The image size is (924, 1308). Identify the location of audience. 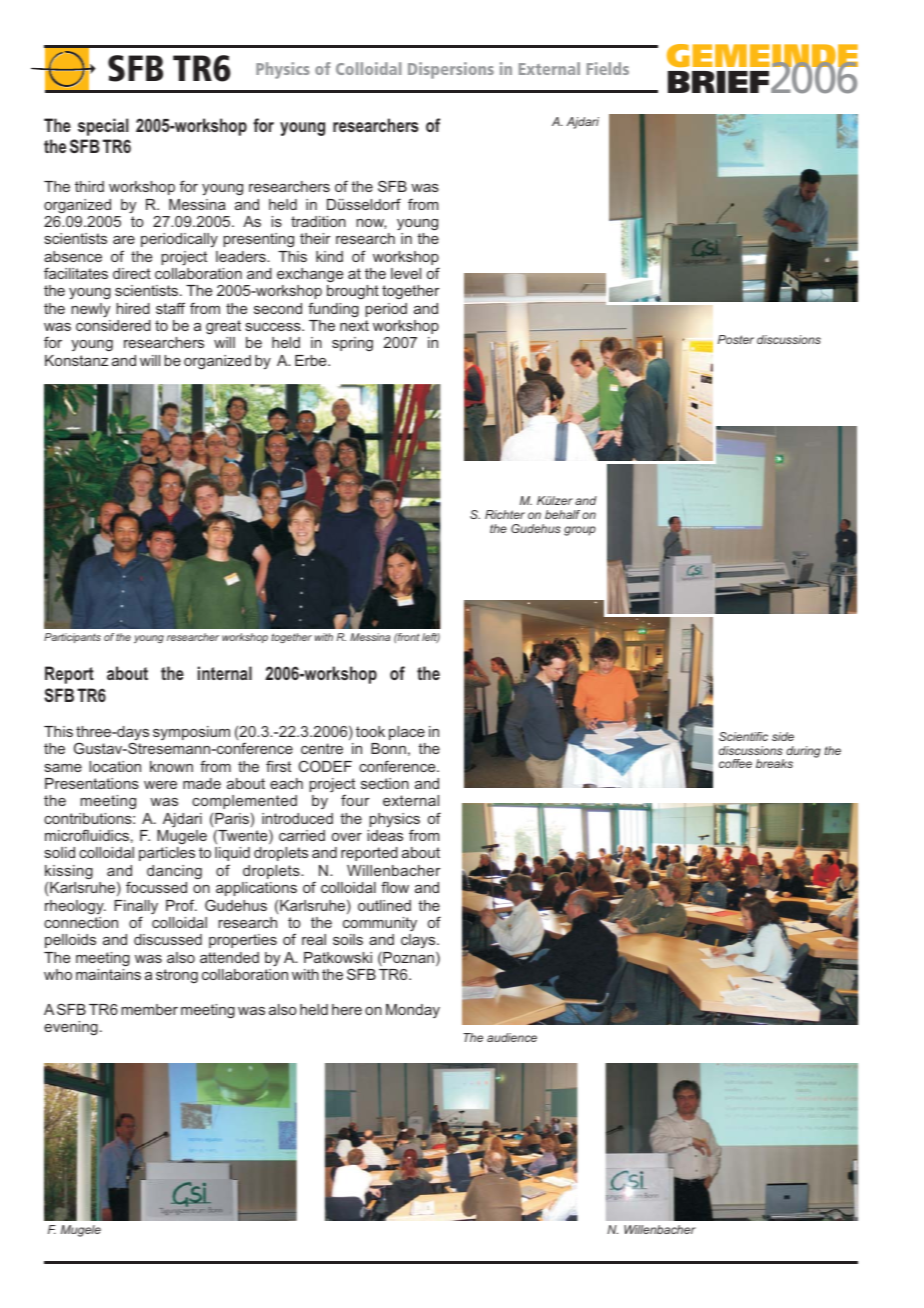
(512, 1037).
